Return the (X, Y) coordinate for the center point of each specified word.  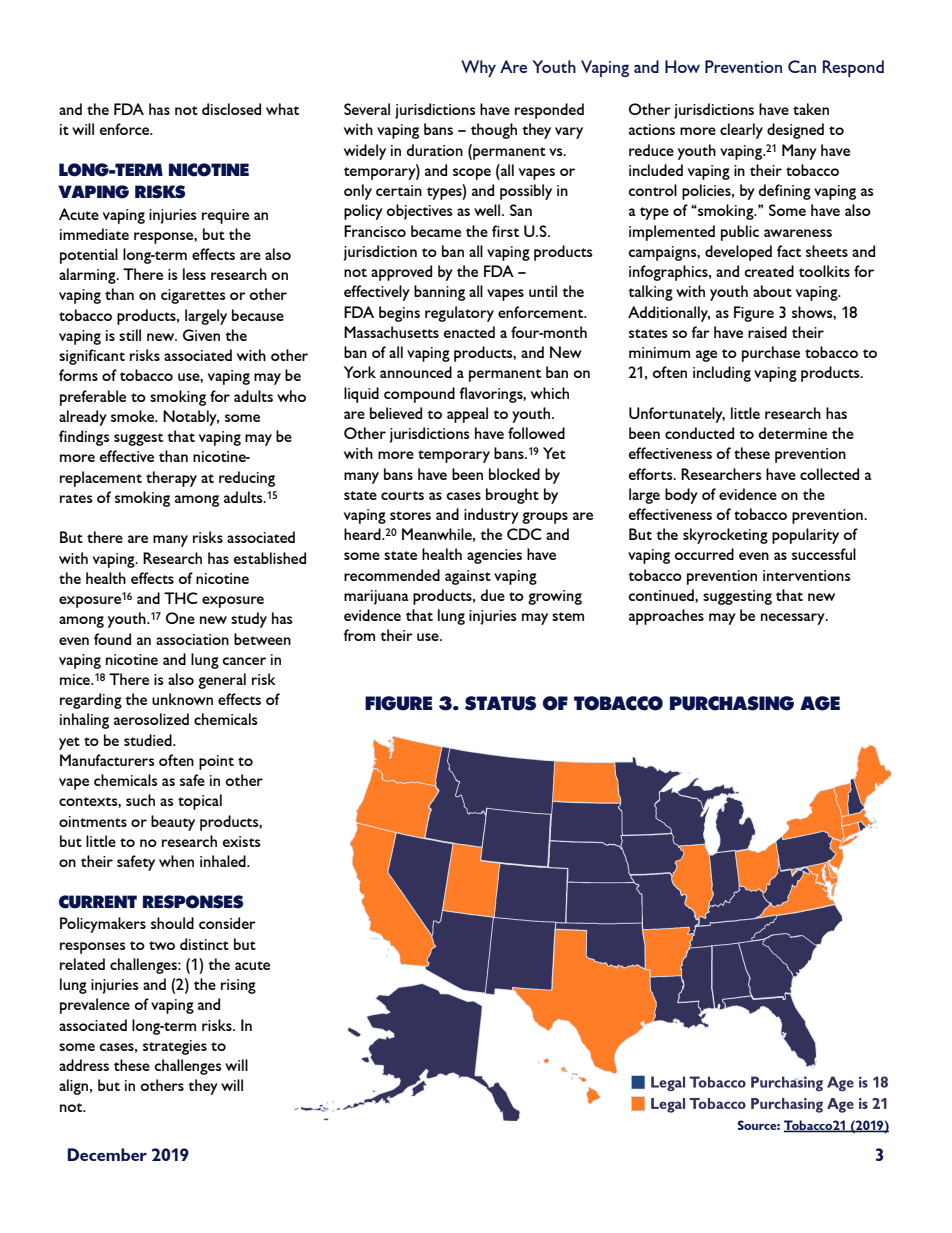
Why (478, 68)
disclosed (231, 109)
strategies (175, 1047)
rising (238, 986)
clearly (741, 131)
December (107, 1154)
